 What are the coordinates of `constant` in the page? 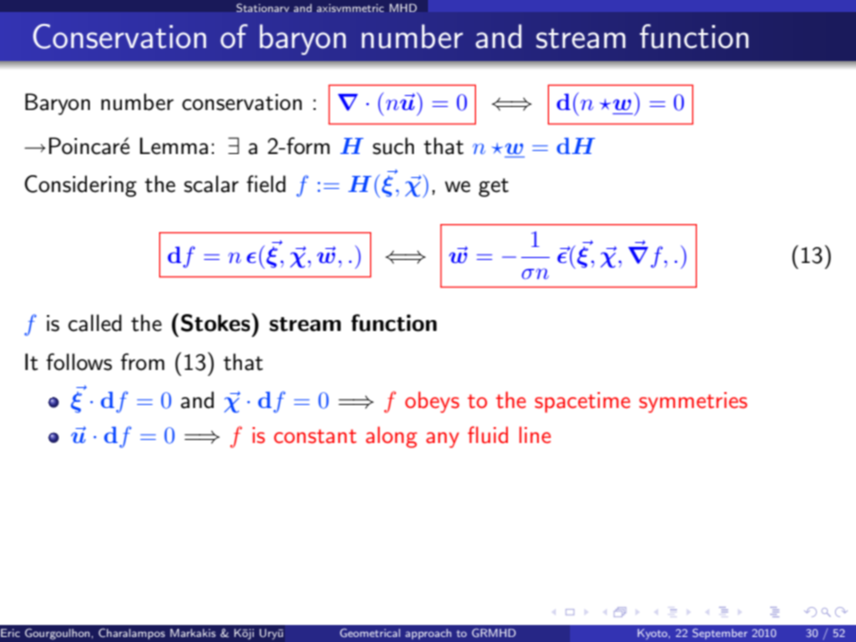 It's located at (315, 436).
